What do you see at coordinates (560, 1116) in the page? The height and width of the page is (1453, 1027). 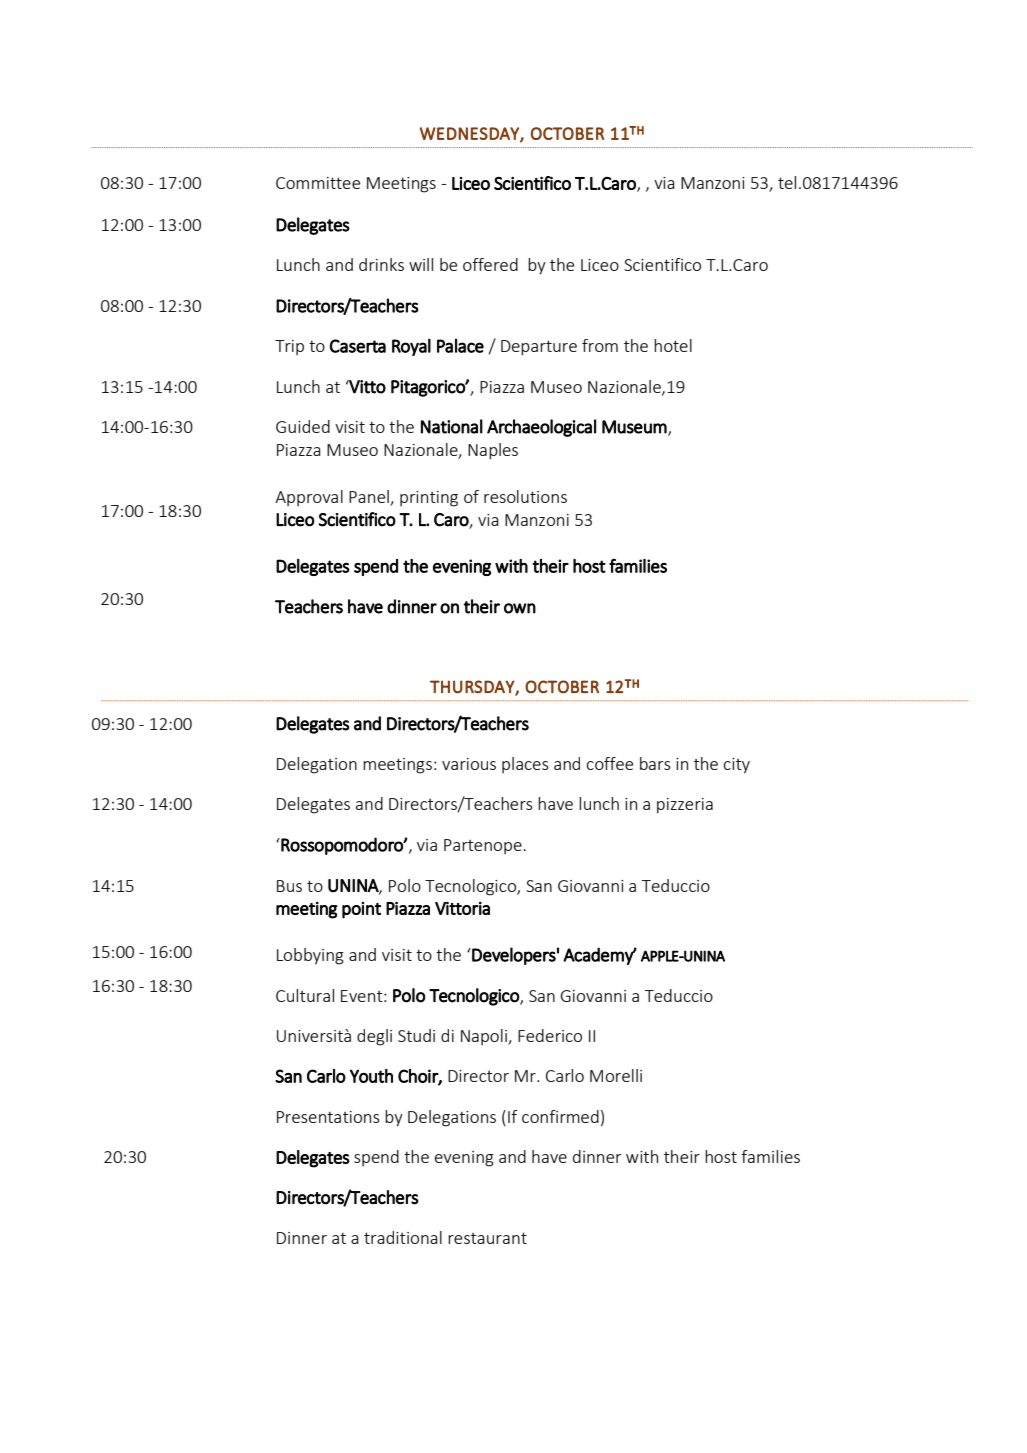 I see `confirmed` at bounding box center [560, 1116].
